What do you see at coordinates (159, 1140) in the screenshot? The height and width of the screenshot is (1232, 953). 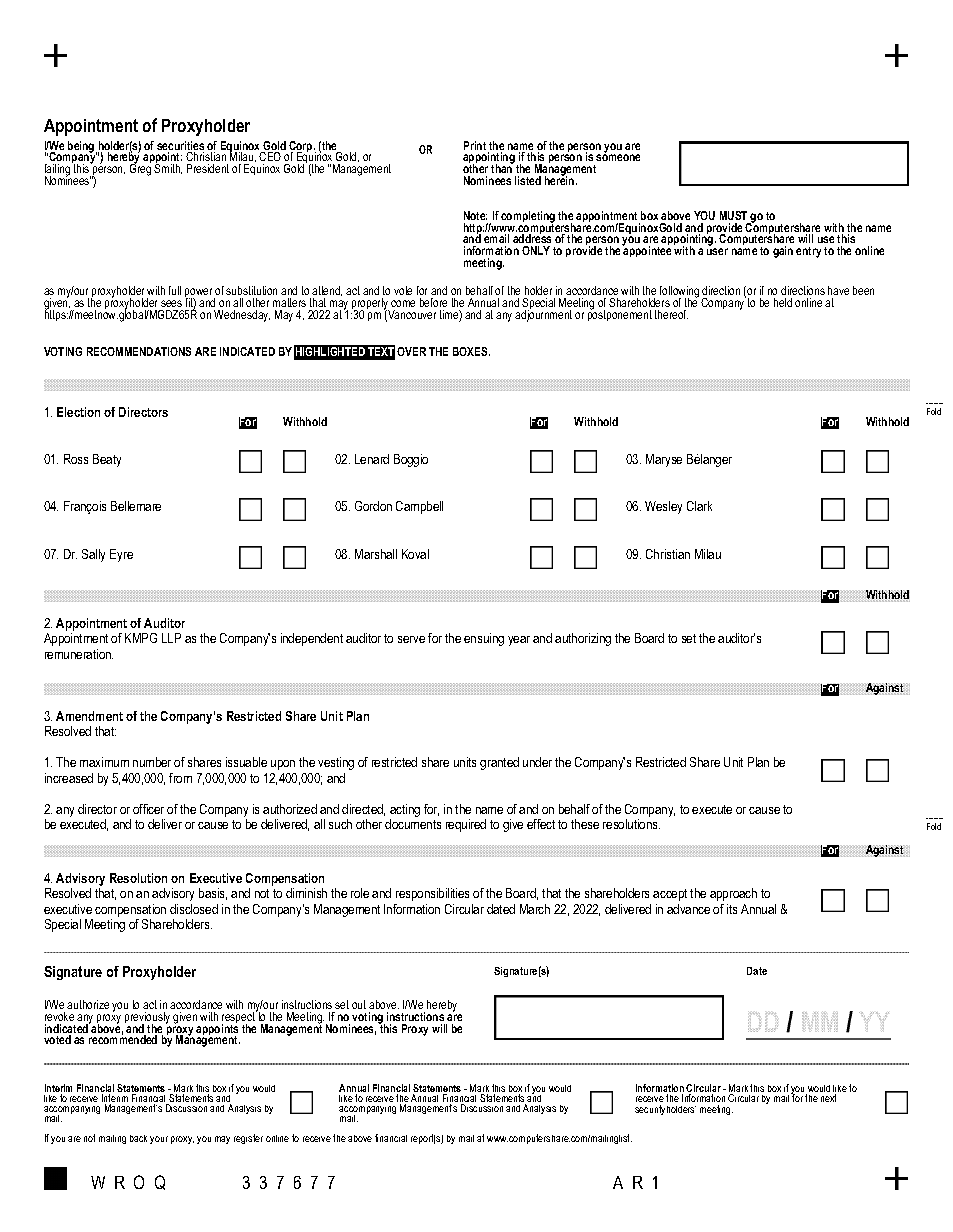 I see `your` at bounding box center [159, 1140].
